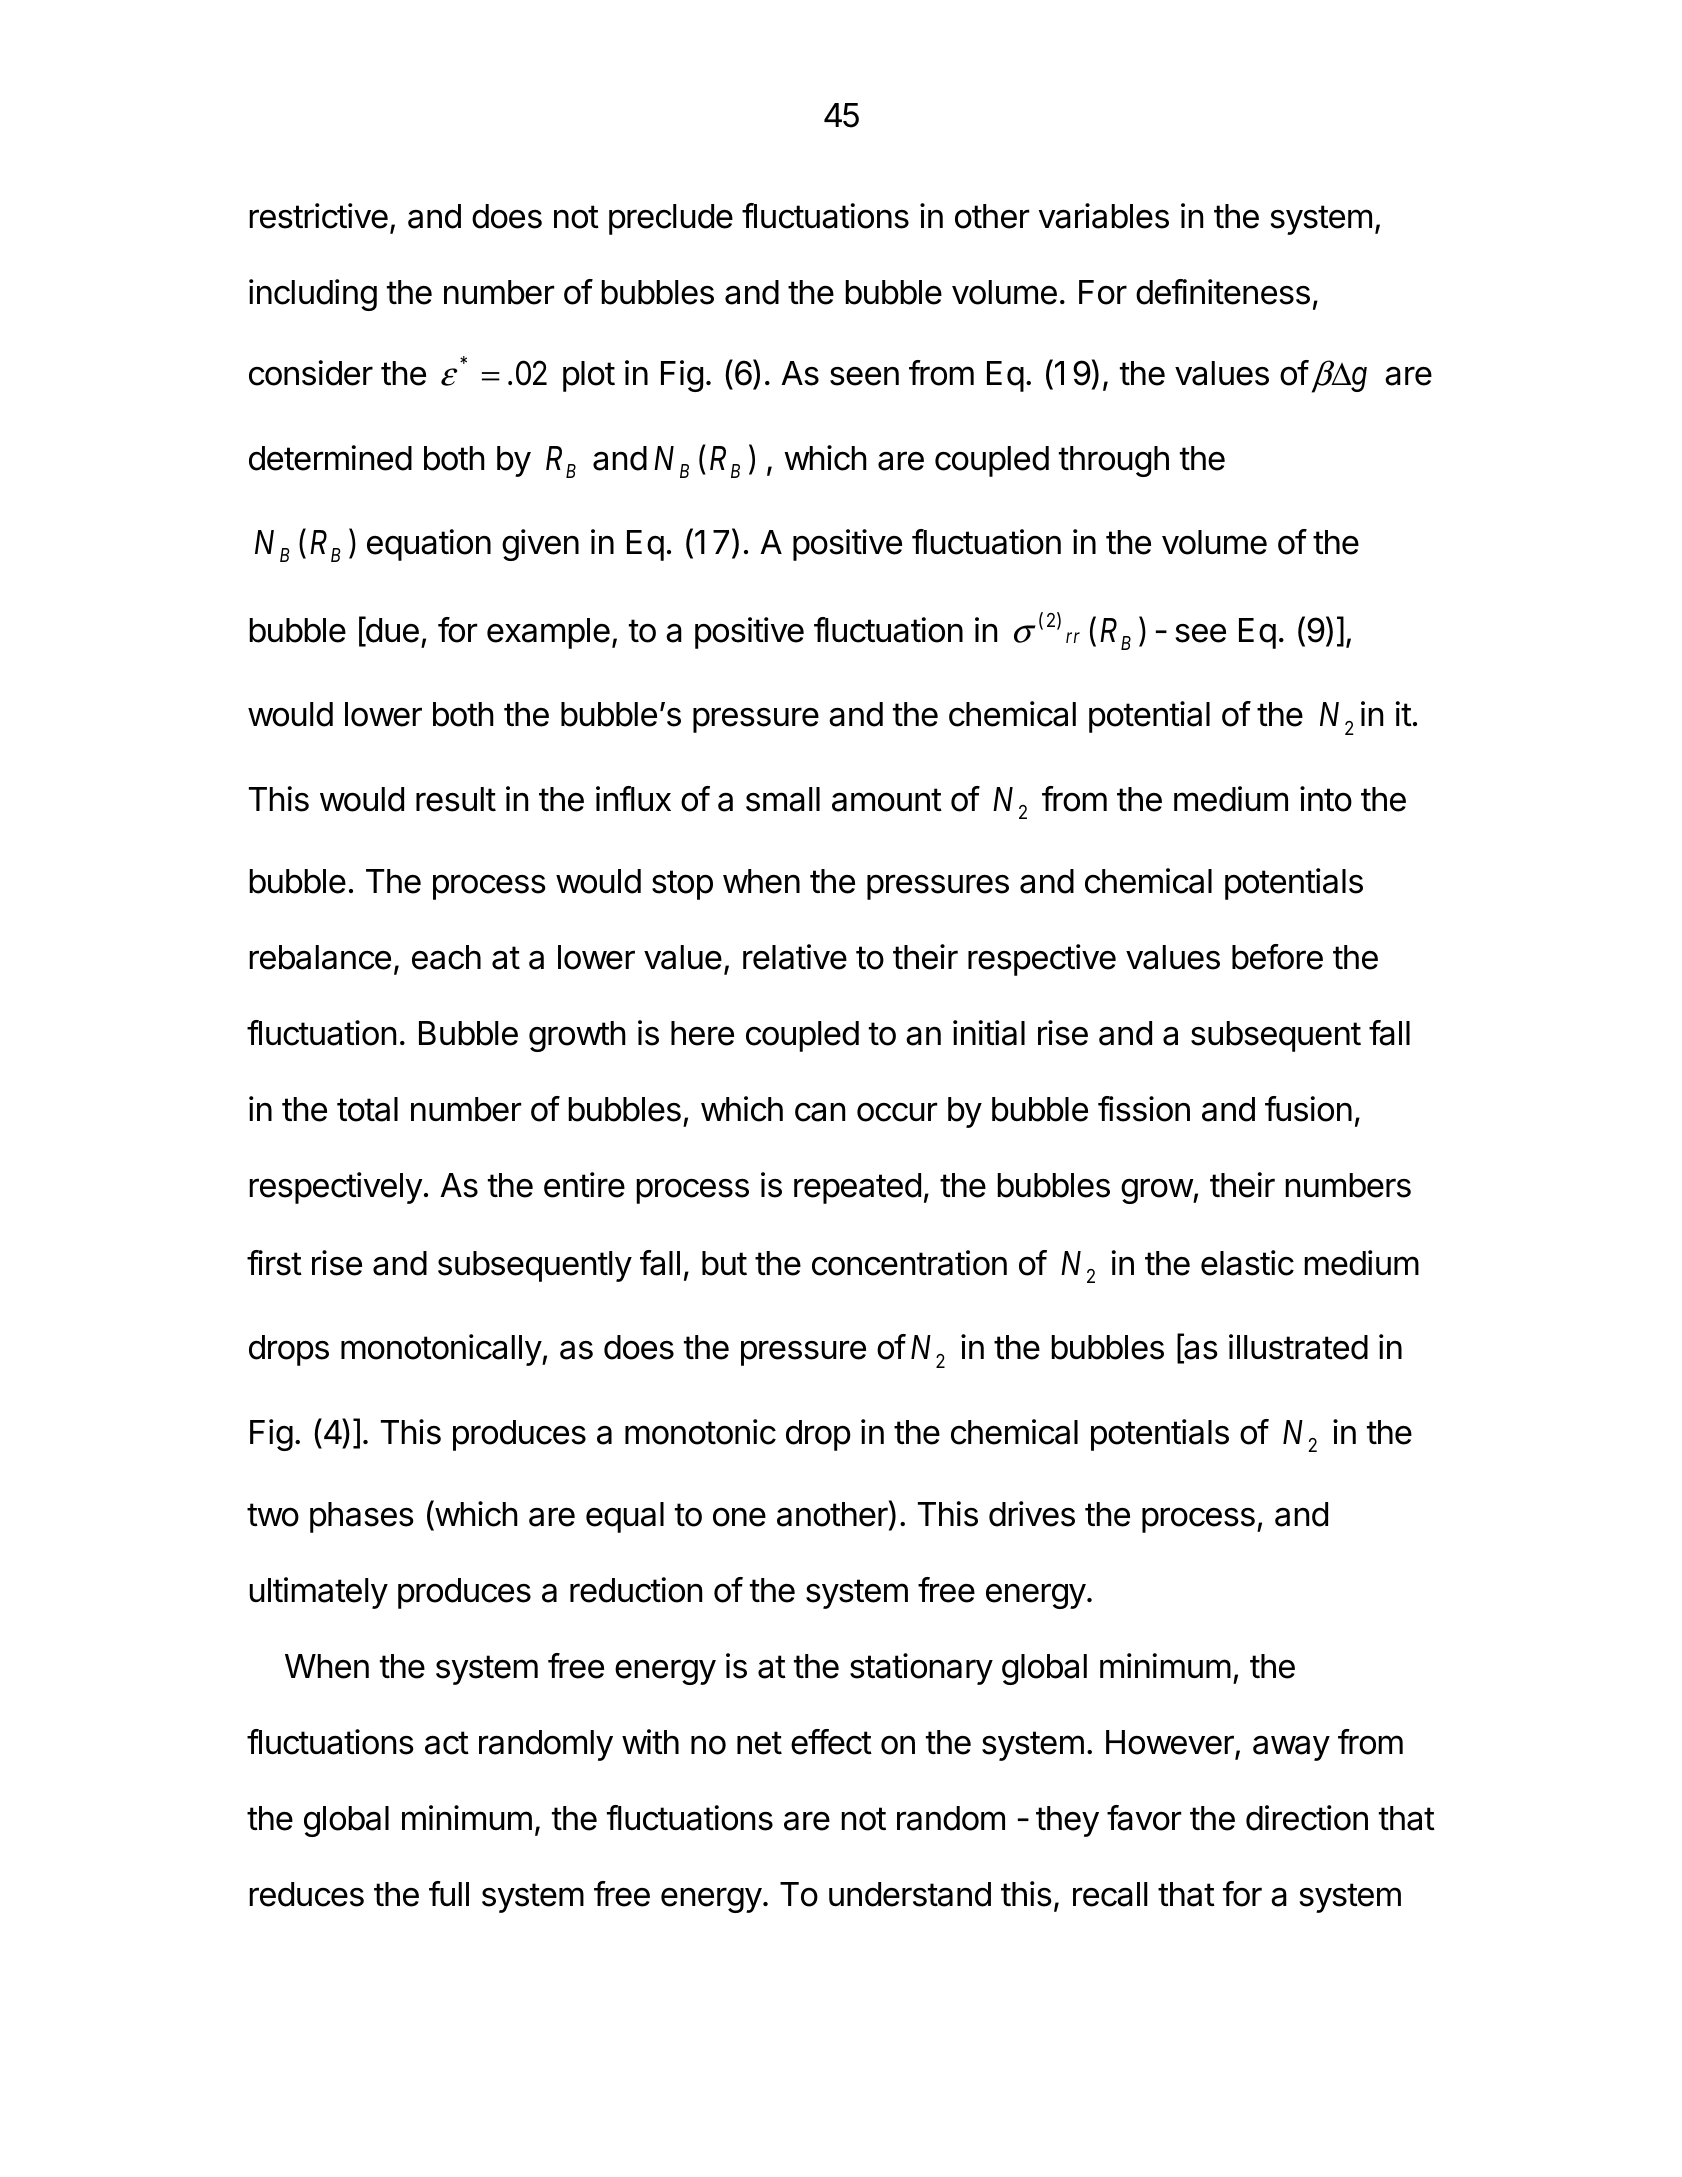  Describe the element at coordinates (1144, 1818) in the screenshot. I see `favor` at that location.
